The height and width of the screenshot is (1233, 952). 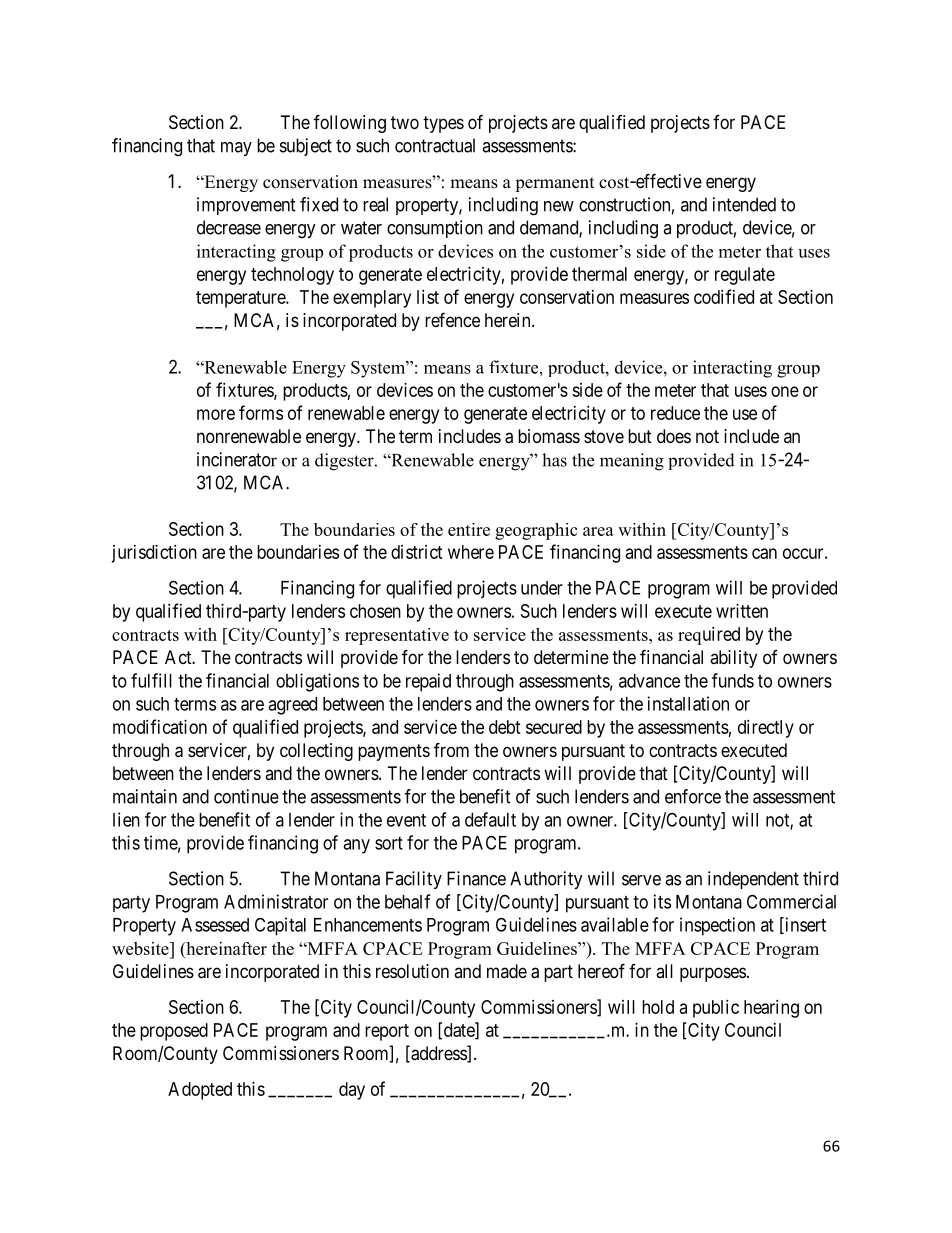 What do you see at coordinates (428, 297) in the screenshot?
I see `list` at bounding box center [428, 297].
